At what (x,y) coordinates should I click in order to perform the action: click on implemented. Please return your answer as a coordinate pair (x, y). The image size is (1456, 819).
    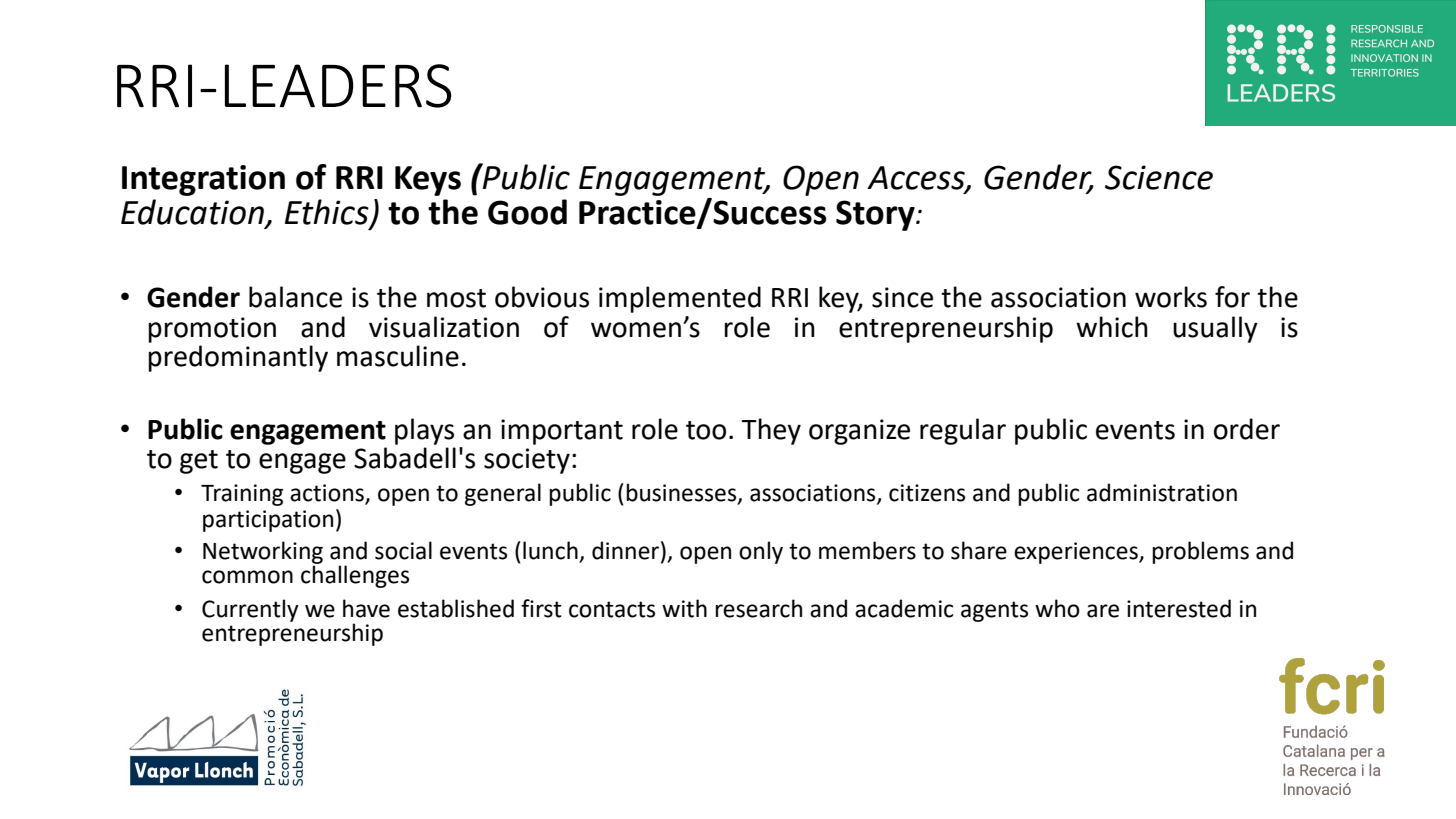
    Looking at the image, I should click on (680, 299).
